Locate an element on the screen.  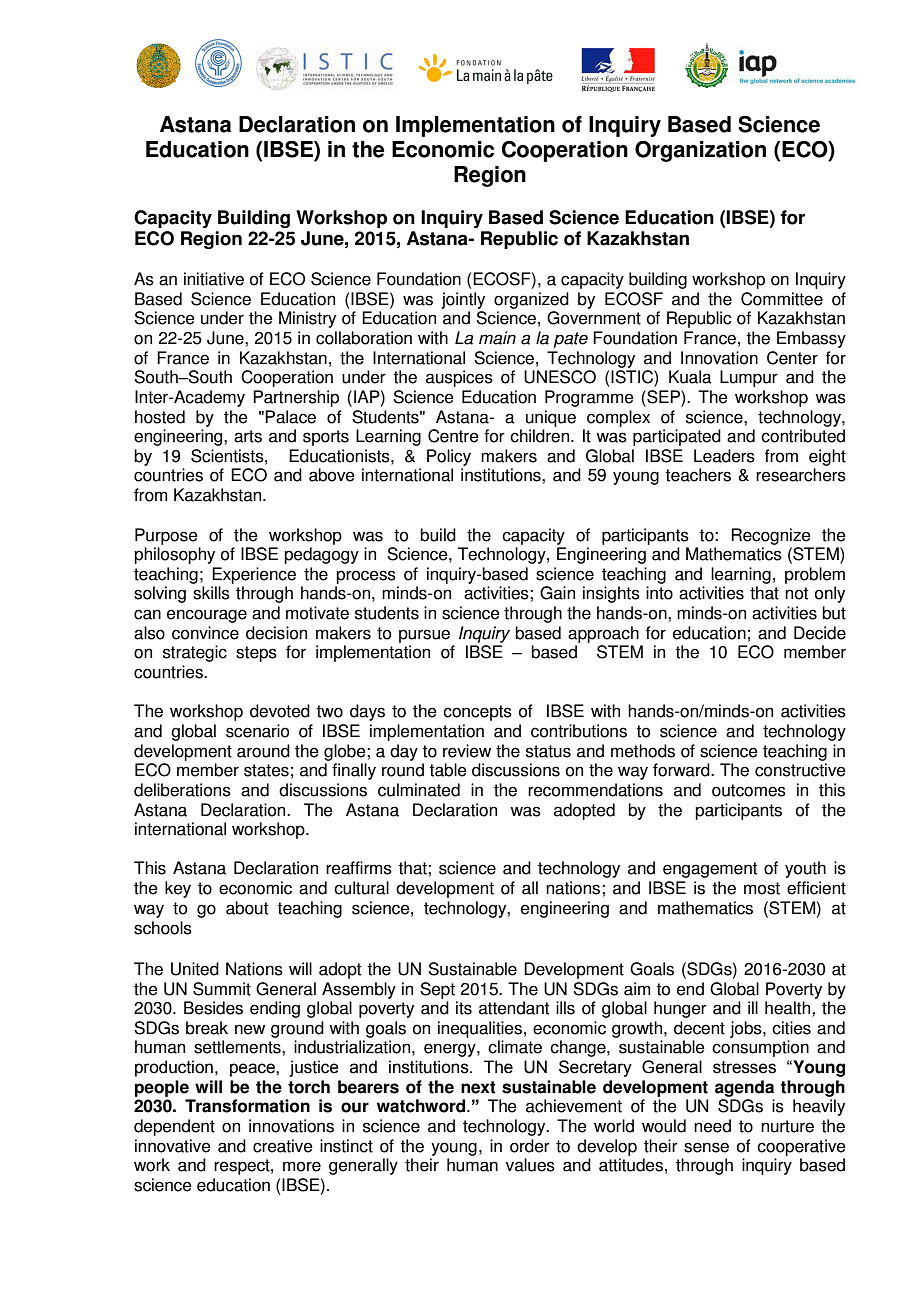
initiative is located at coordinates (214, 279).
